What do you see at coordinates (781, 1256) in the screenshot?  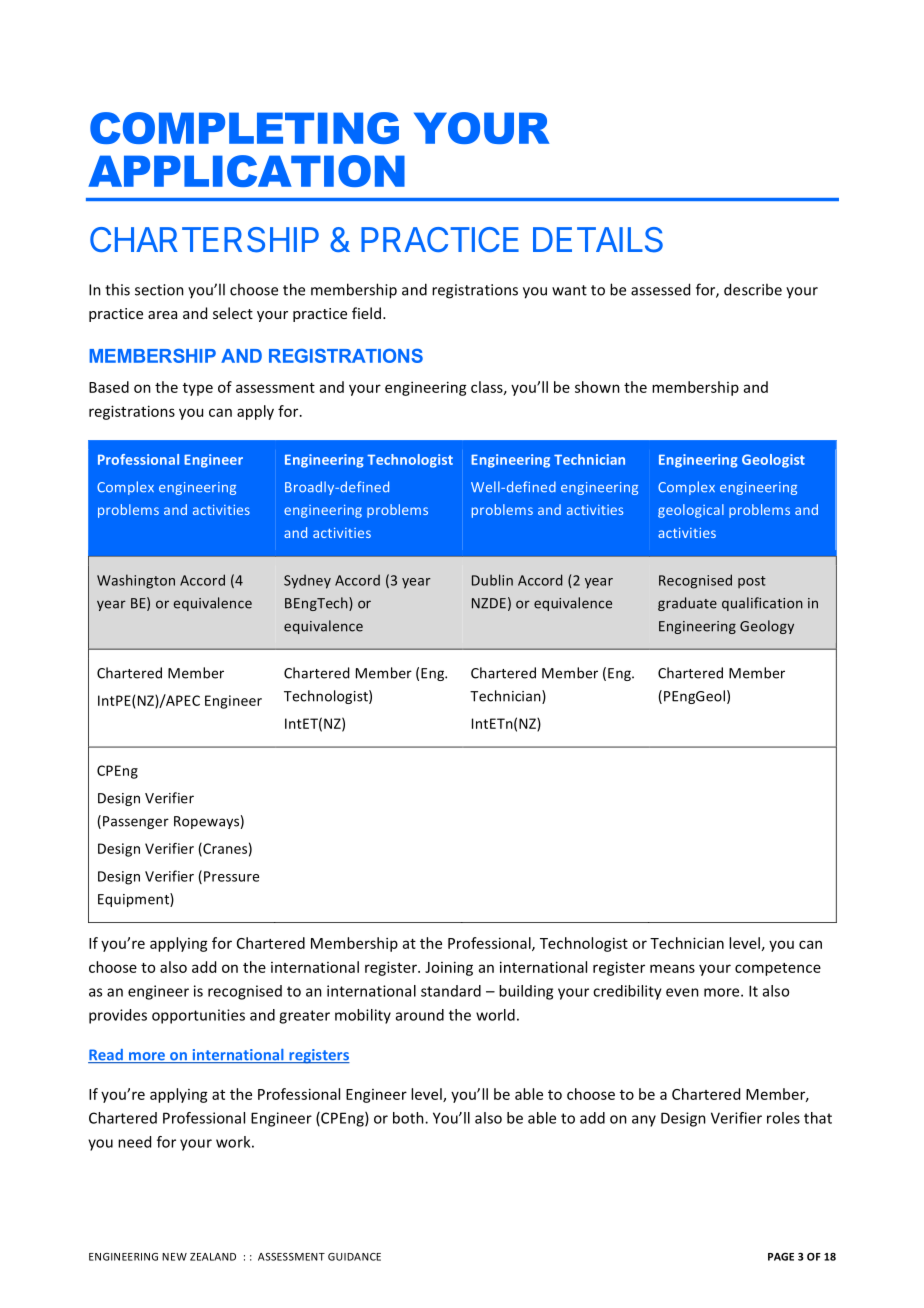 I see `PAGE` at bounding box center [781, 1256].
